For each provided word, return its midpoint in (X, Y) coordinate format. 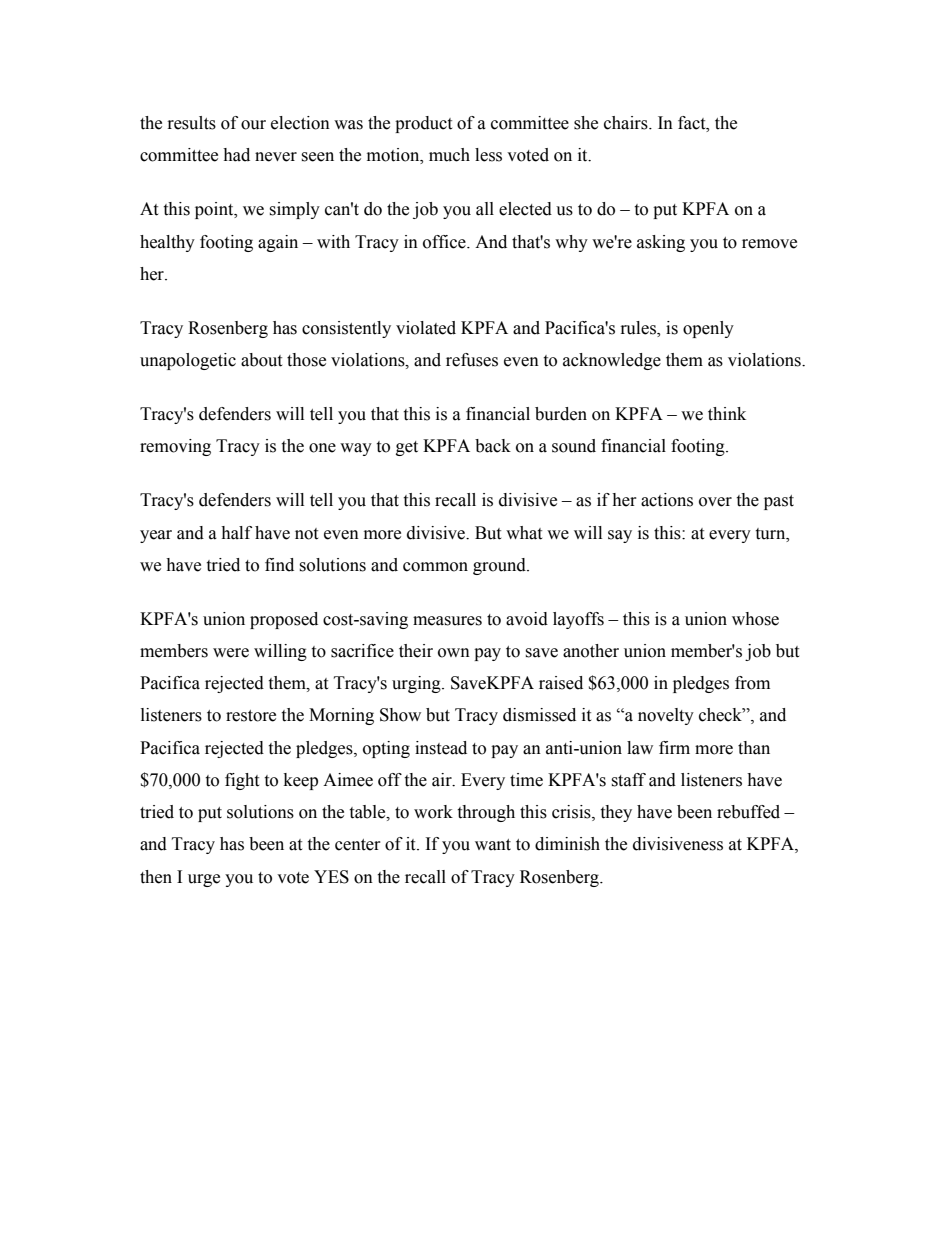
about (261, 360)
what (524, 533)
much (449, 155)
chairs (627, 123)
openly (708, 329)
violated (426, 328)
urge (204, 880)
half (236, 533)
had (236, 155)
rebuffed (748, 812)
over (715, 502)
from (752, 683)
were (231, 653)
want (493, 845)
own (454, 653)
